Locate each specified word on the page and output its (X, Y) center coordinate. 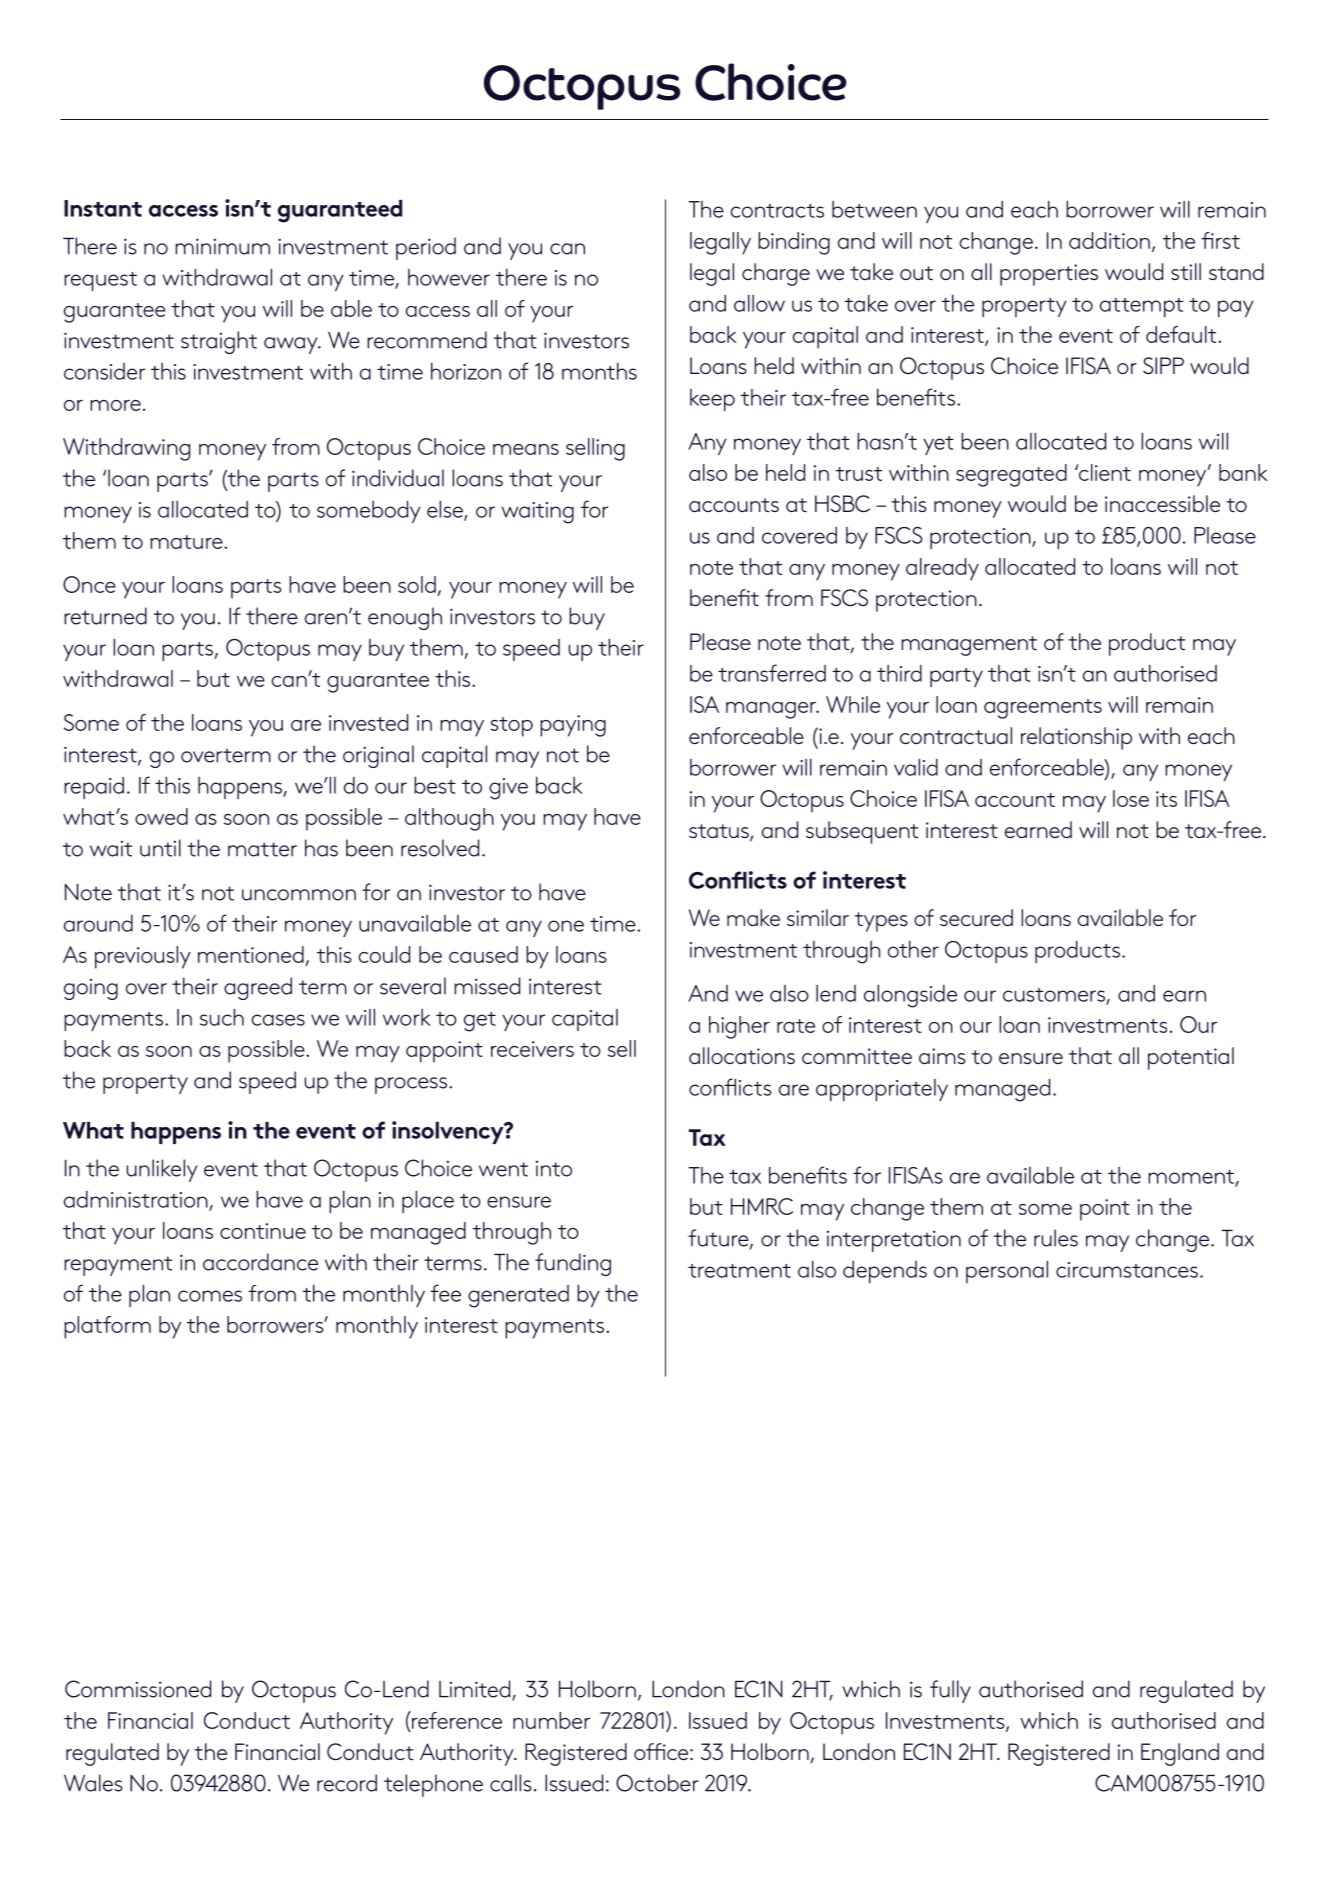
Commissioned (138, 1689)
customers (1055, 996)
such (222, 1017)
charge (776, 274)
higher (739, 1027)
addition (1109, 240)
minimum (222, 246)
